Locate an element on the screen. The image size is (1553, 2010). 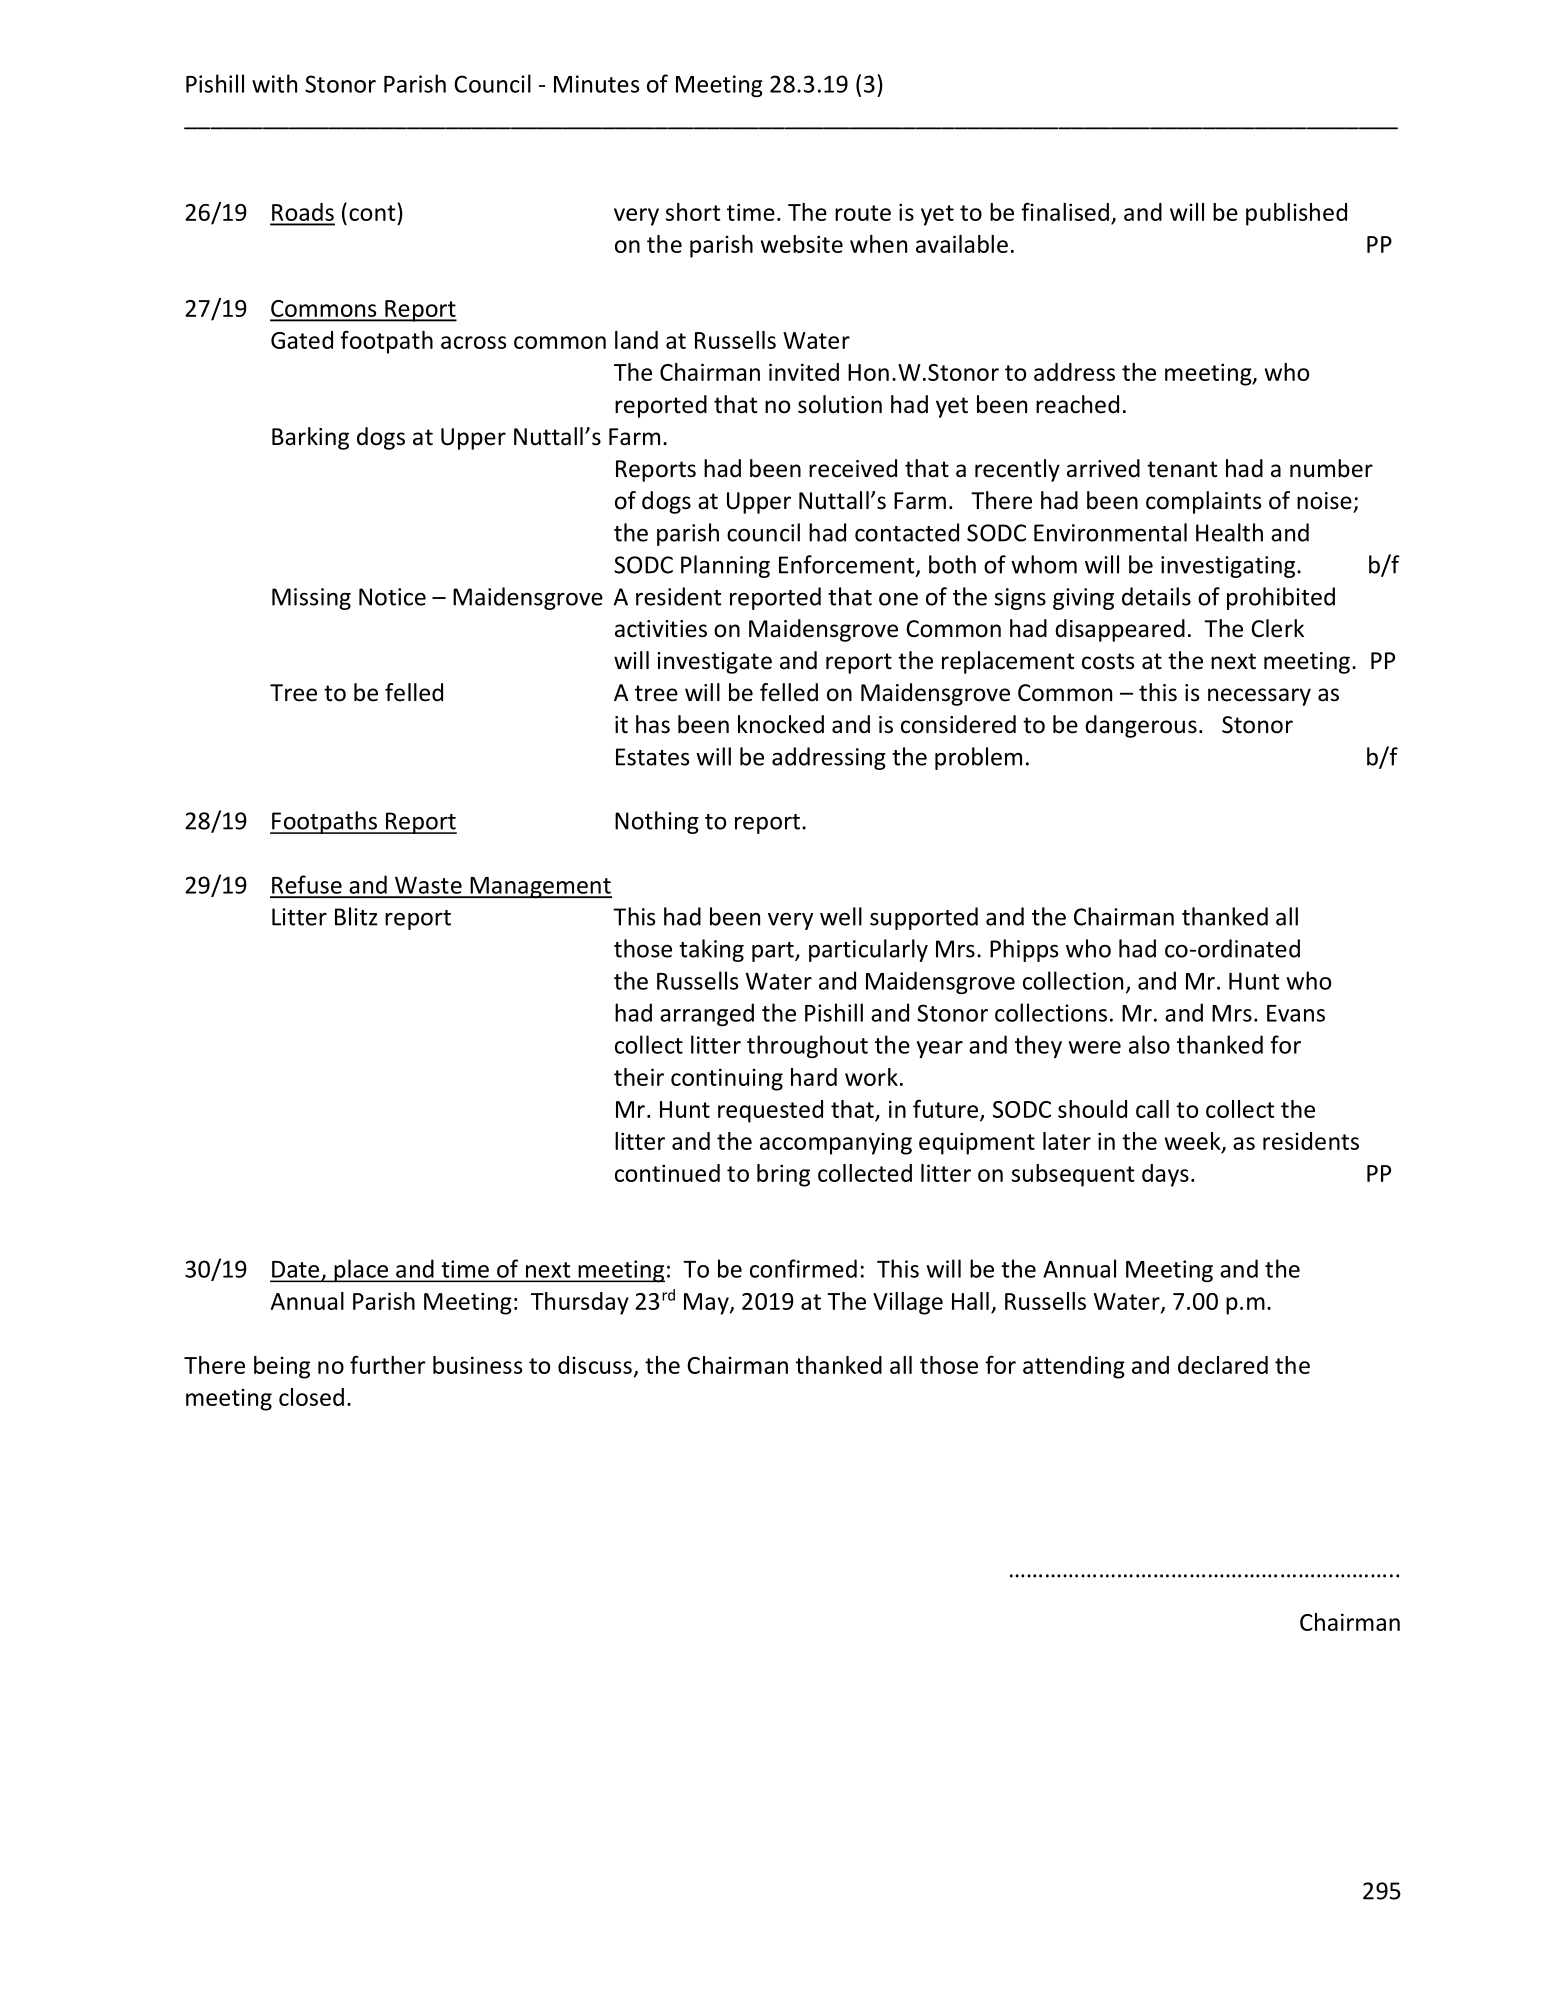
further is located at coordinates (388, 1365).
